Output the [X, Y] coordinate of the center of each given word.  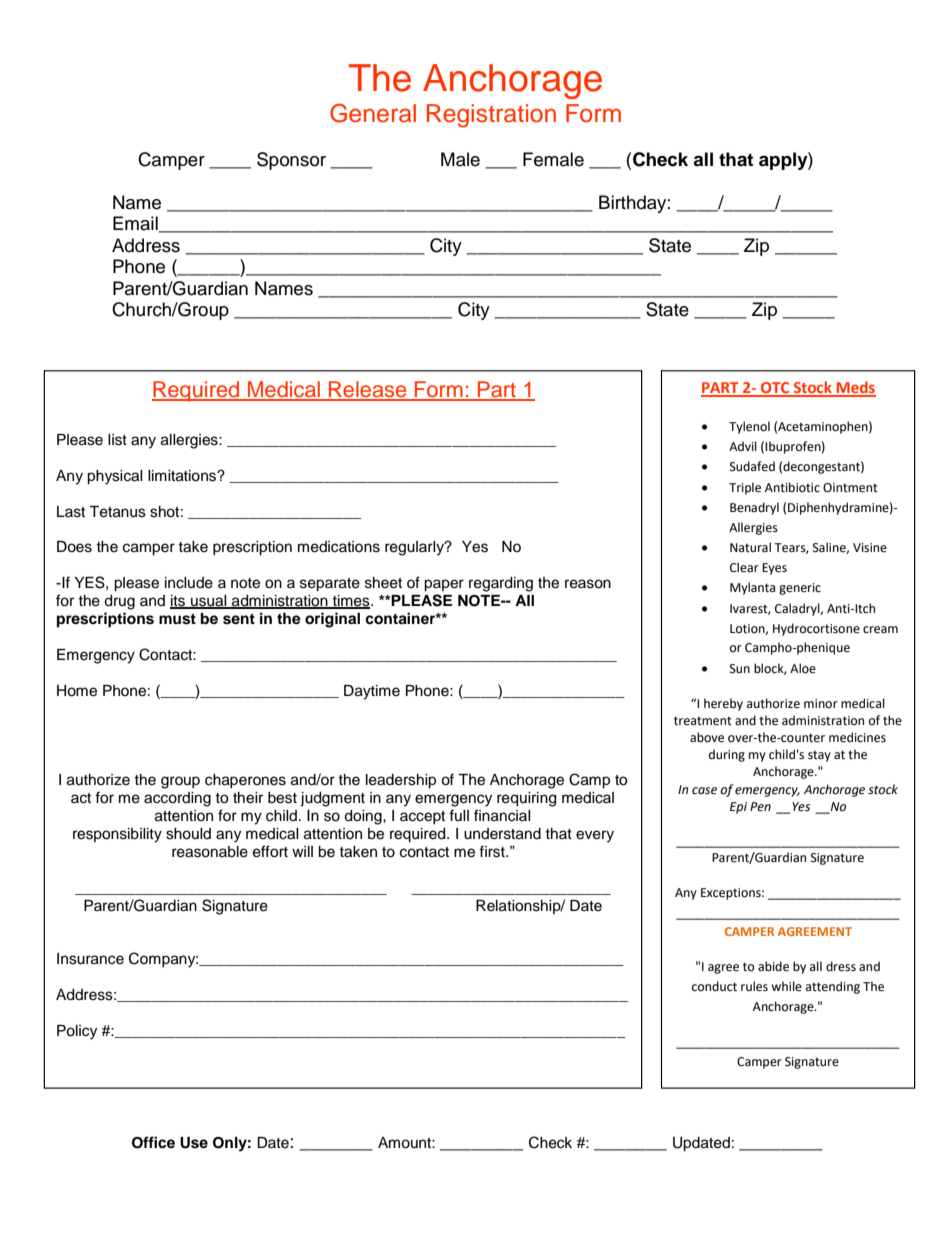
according [177, 799]
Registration [491, 116]
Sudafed [752, 466]
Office [153, 1142]
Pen [760, 807]
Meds [855, 388]
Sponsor [291, 161]
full [459, 815]
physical [115, 477]
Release [368, 390]
